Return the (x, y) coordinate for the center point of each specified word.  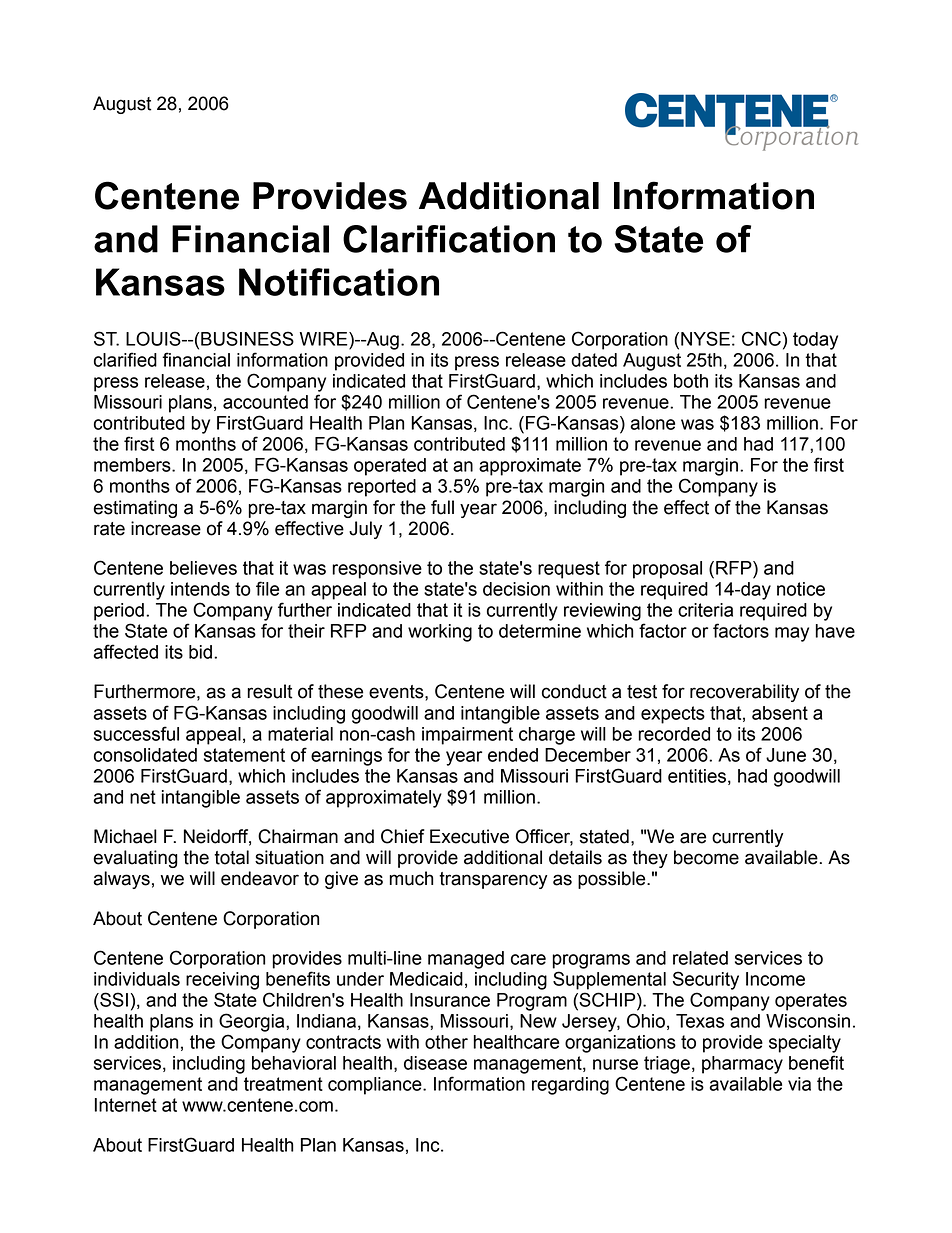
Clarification (449, 239)
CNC (761, 338)
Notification (339, 282)
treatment (283, 1084)
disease (435, 1063)
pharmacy (742, 1065)
